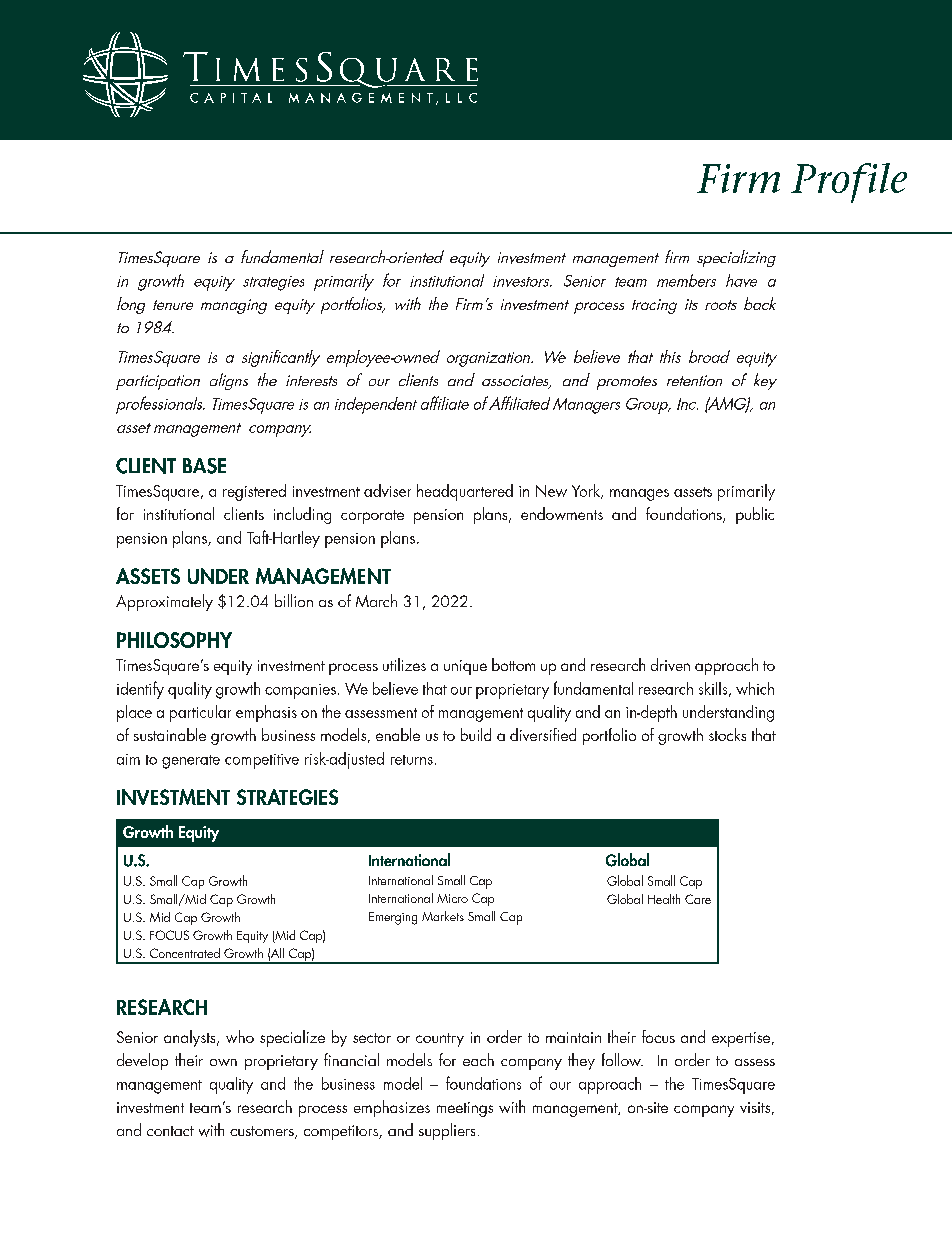 This page has height=1233, width=952. I want to click on headquartered, so click(465, 492).
